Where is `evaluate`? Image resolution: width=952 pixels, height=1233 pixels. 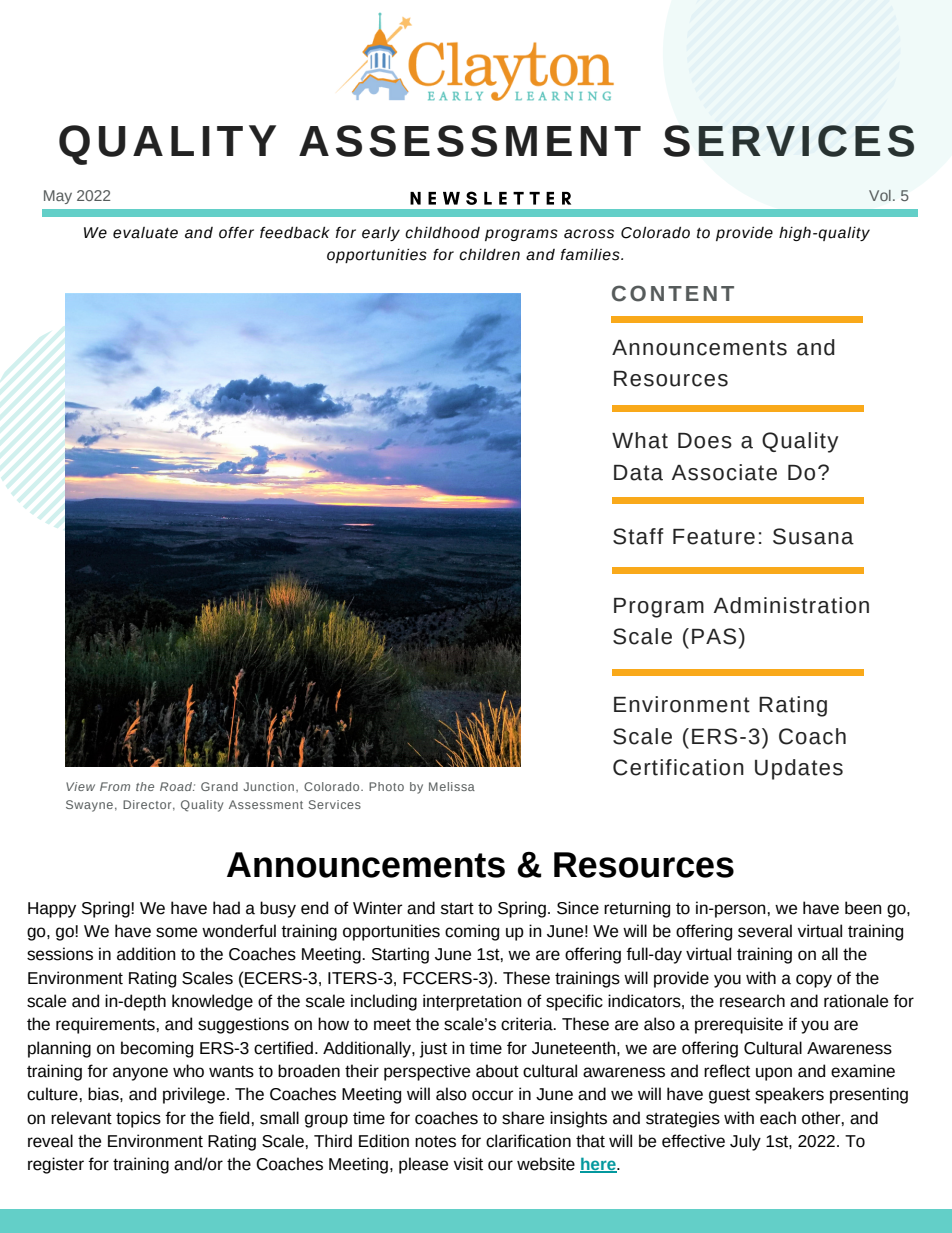 evaluate is located at coordinates (145, 233).
